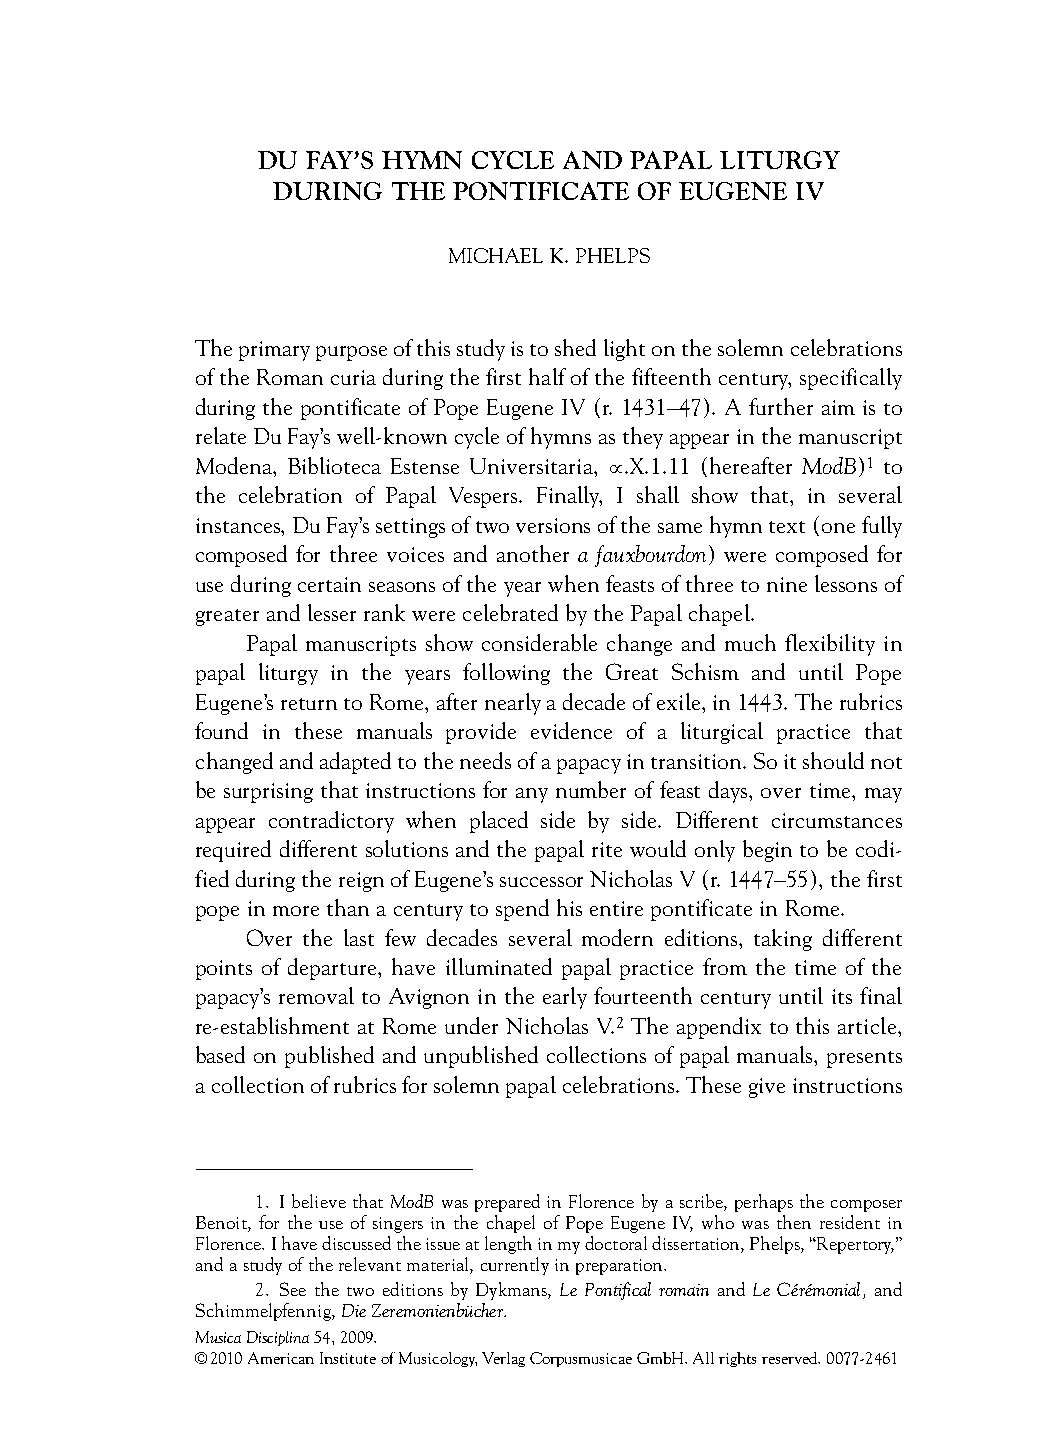 The image size is (1058, 1449). I want to click on contradictory, so click(331, 822).
